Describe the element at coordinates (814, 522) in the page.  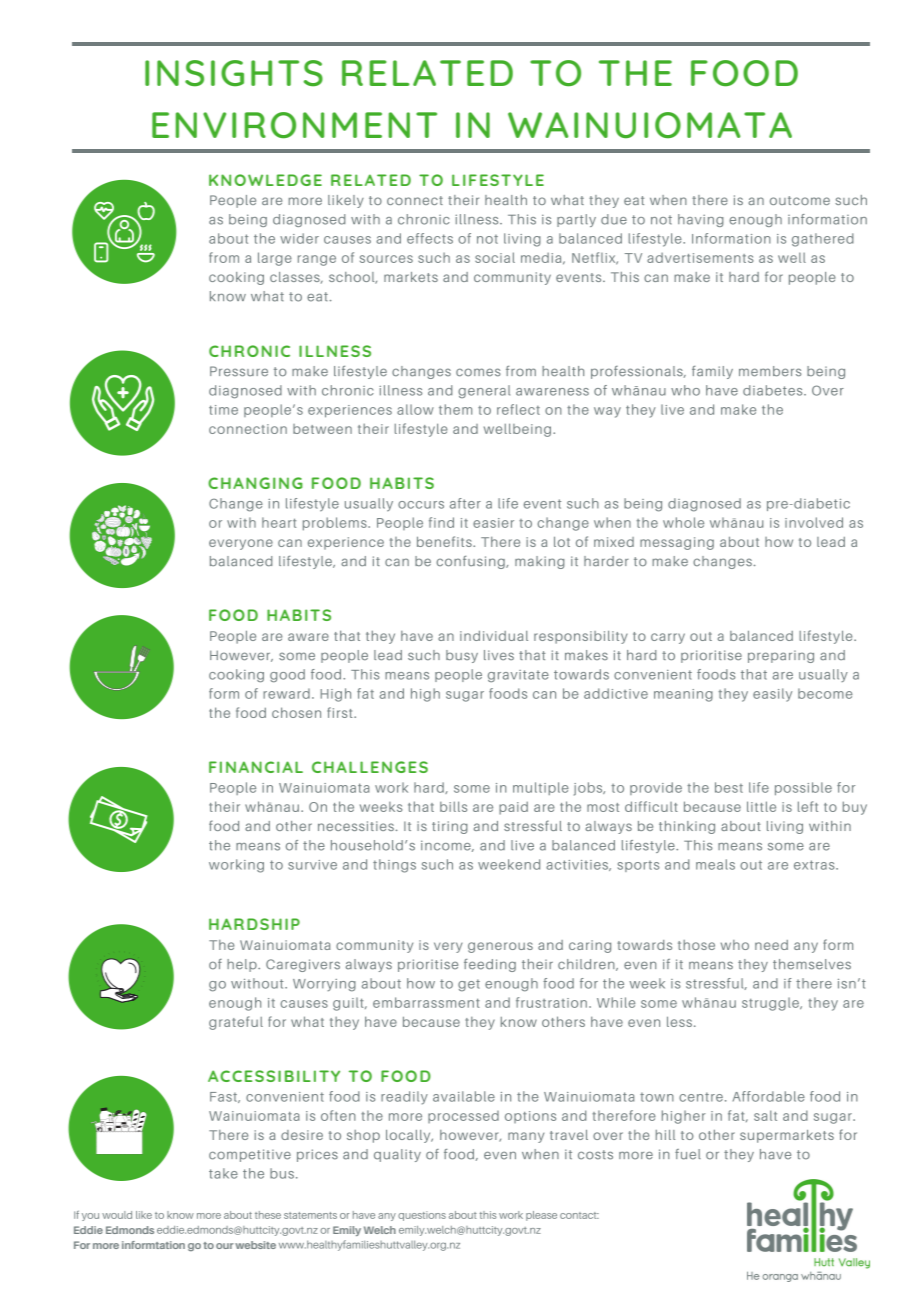
I see `involved` at that location.
